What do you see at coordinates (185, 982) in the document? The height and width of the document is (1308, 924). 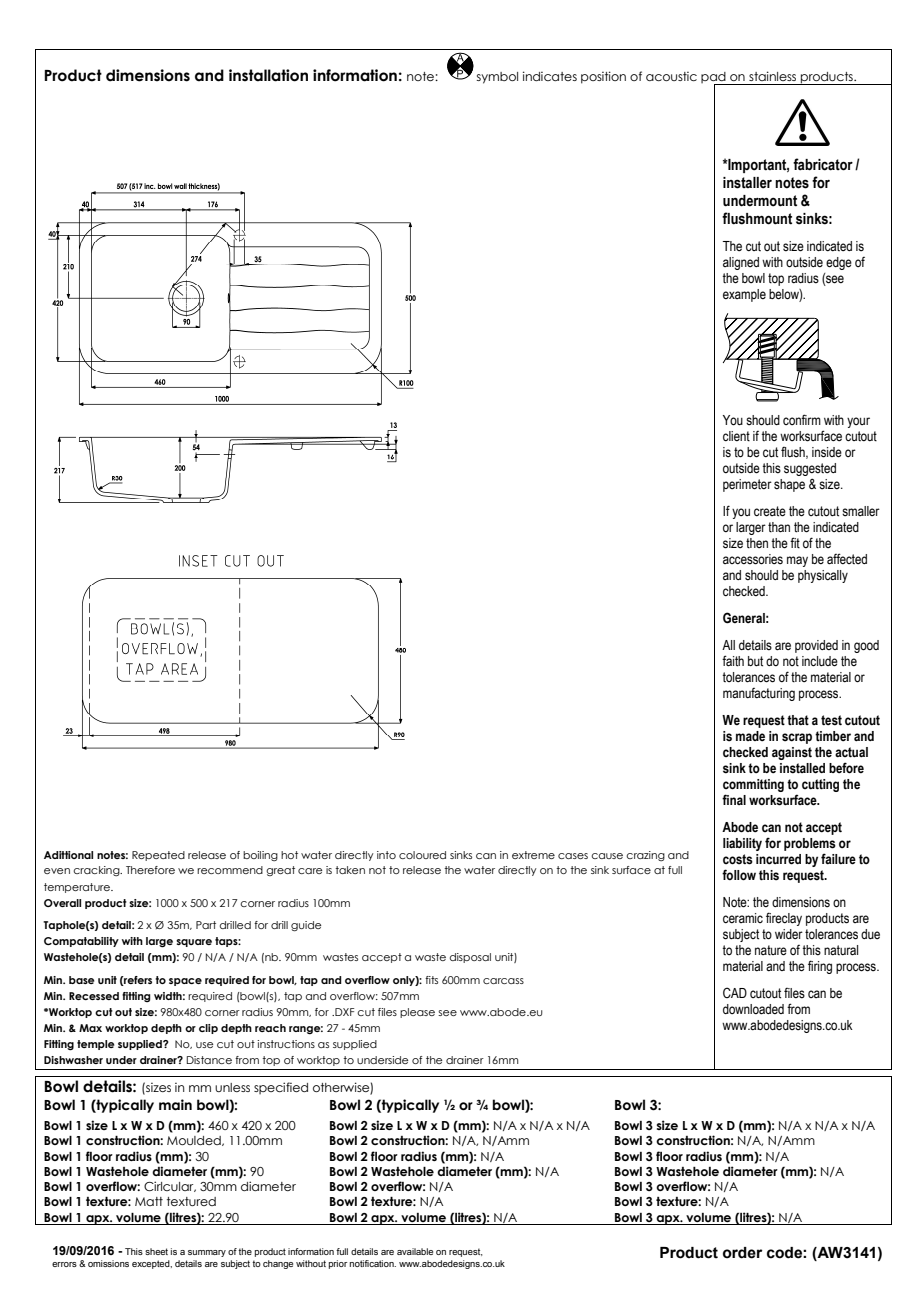 I see `space` at bounding box center [185, 982].
